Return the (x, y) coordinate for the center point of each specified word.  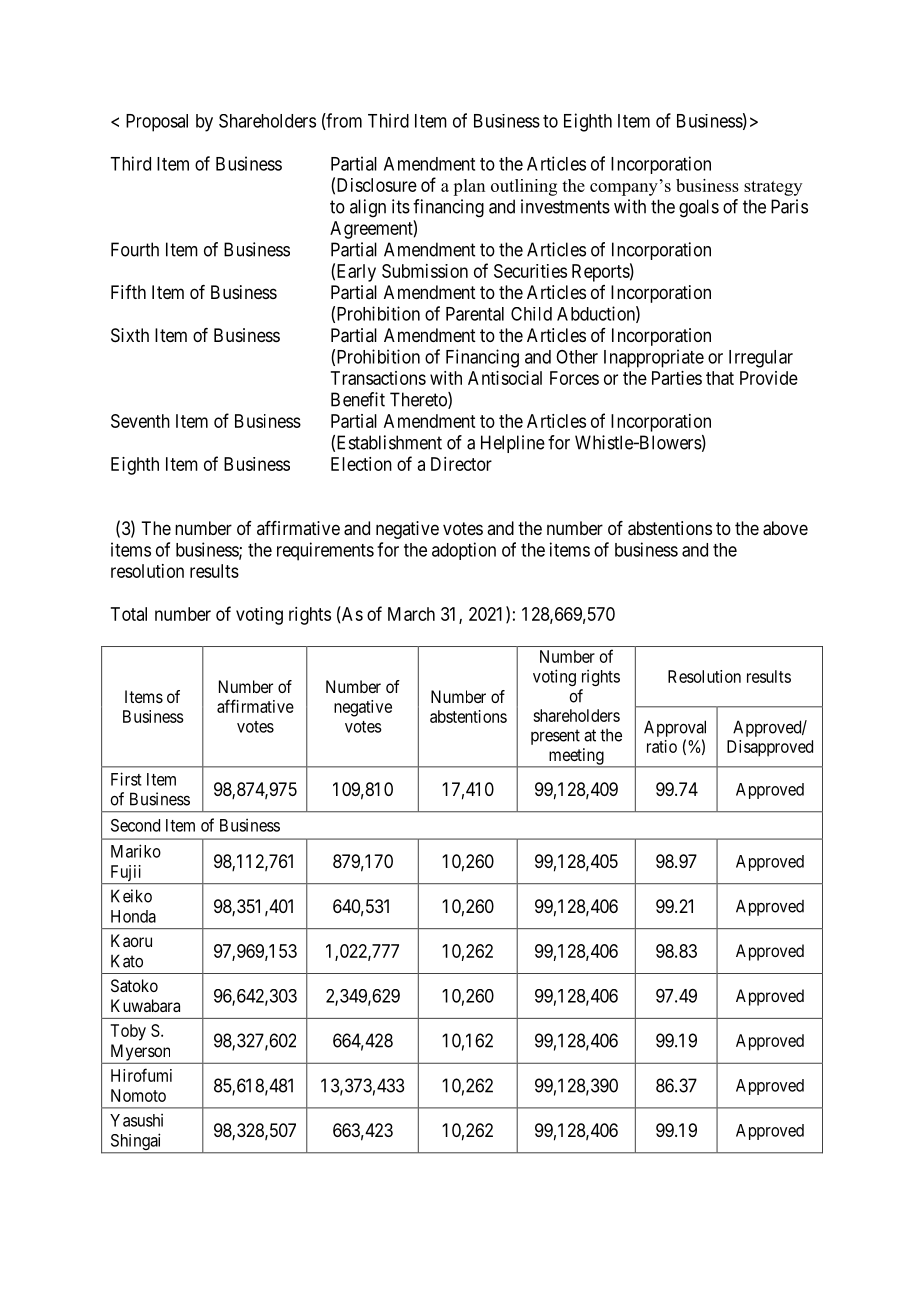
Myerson (140, 1052)
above (785, 528)
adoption (464, 551)
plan (469, 187)
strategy (773, 188)
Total (129, 614)
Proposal (157, 123)
